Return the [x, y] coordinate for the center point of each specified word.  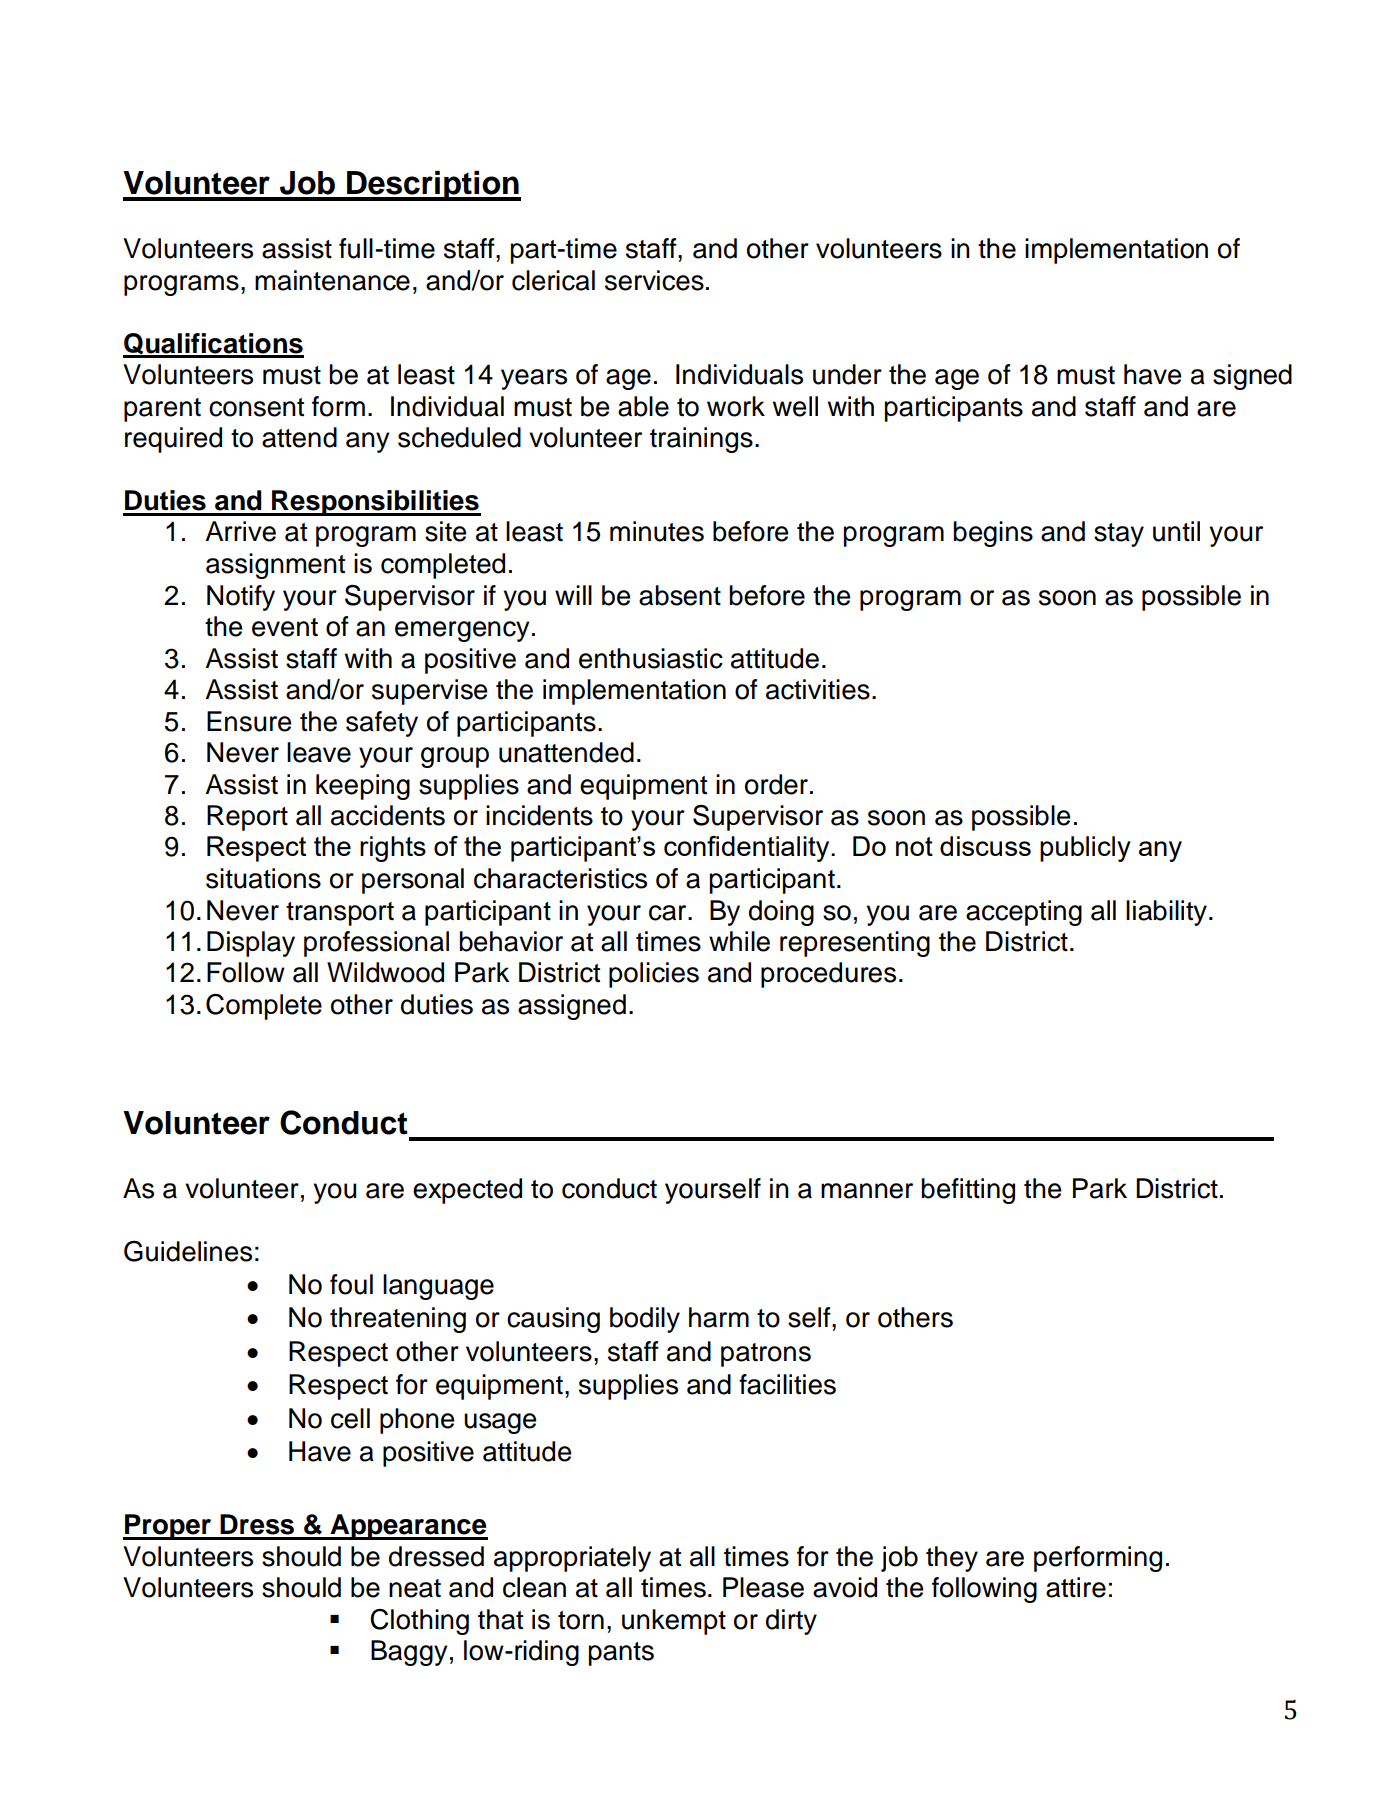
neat [415, 1588]
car [669, 913]
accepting [1024, 913]
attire [1076, 1587]
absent [680, 595]
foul [351, 1284]
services [654, 280]
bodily [645, 1320]
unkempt [674, 1622]
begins [993, 534]
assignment [275, 566]
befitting [968, 1191]
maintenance [332, 280]
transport [340, 914]
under [847, 374]
